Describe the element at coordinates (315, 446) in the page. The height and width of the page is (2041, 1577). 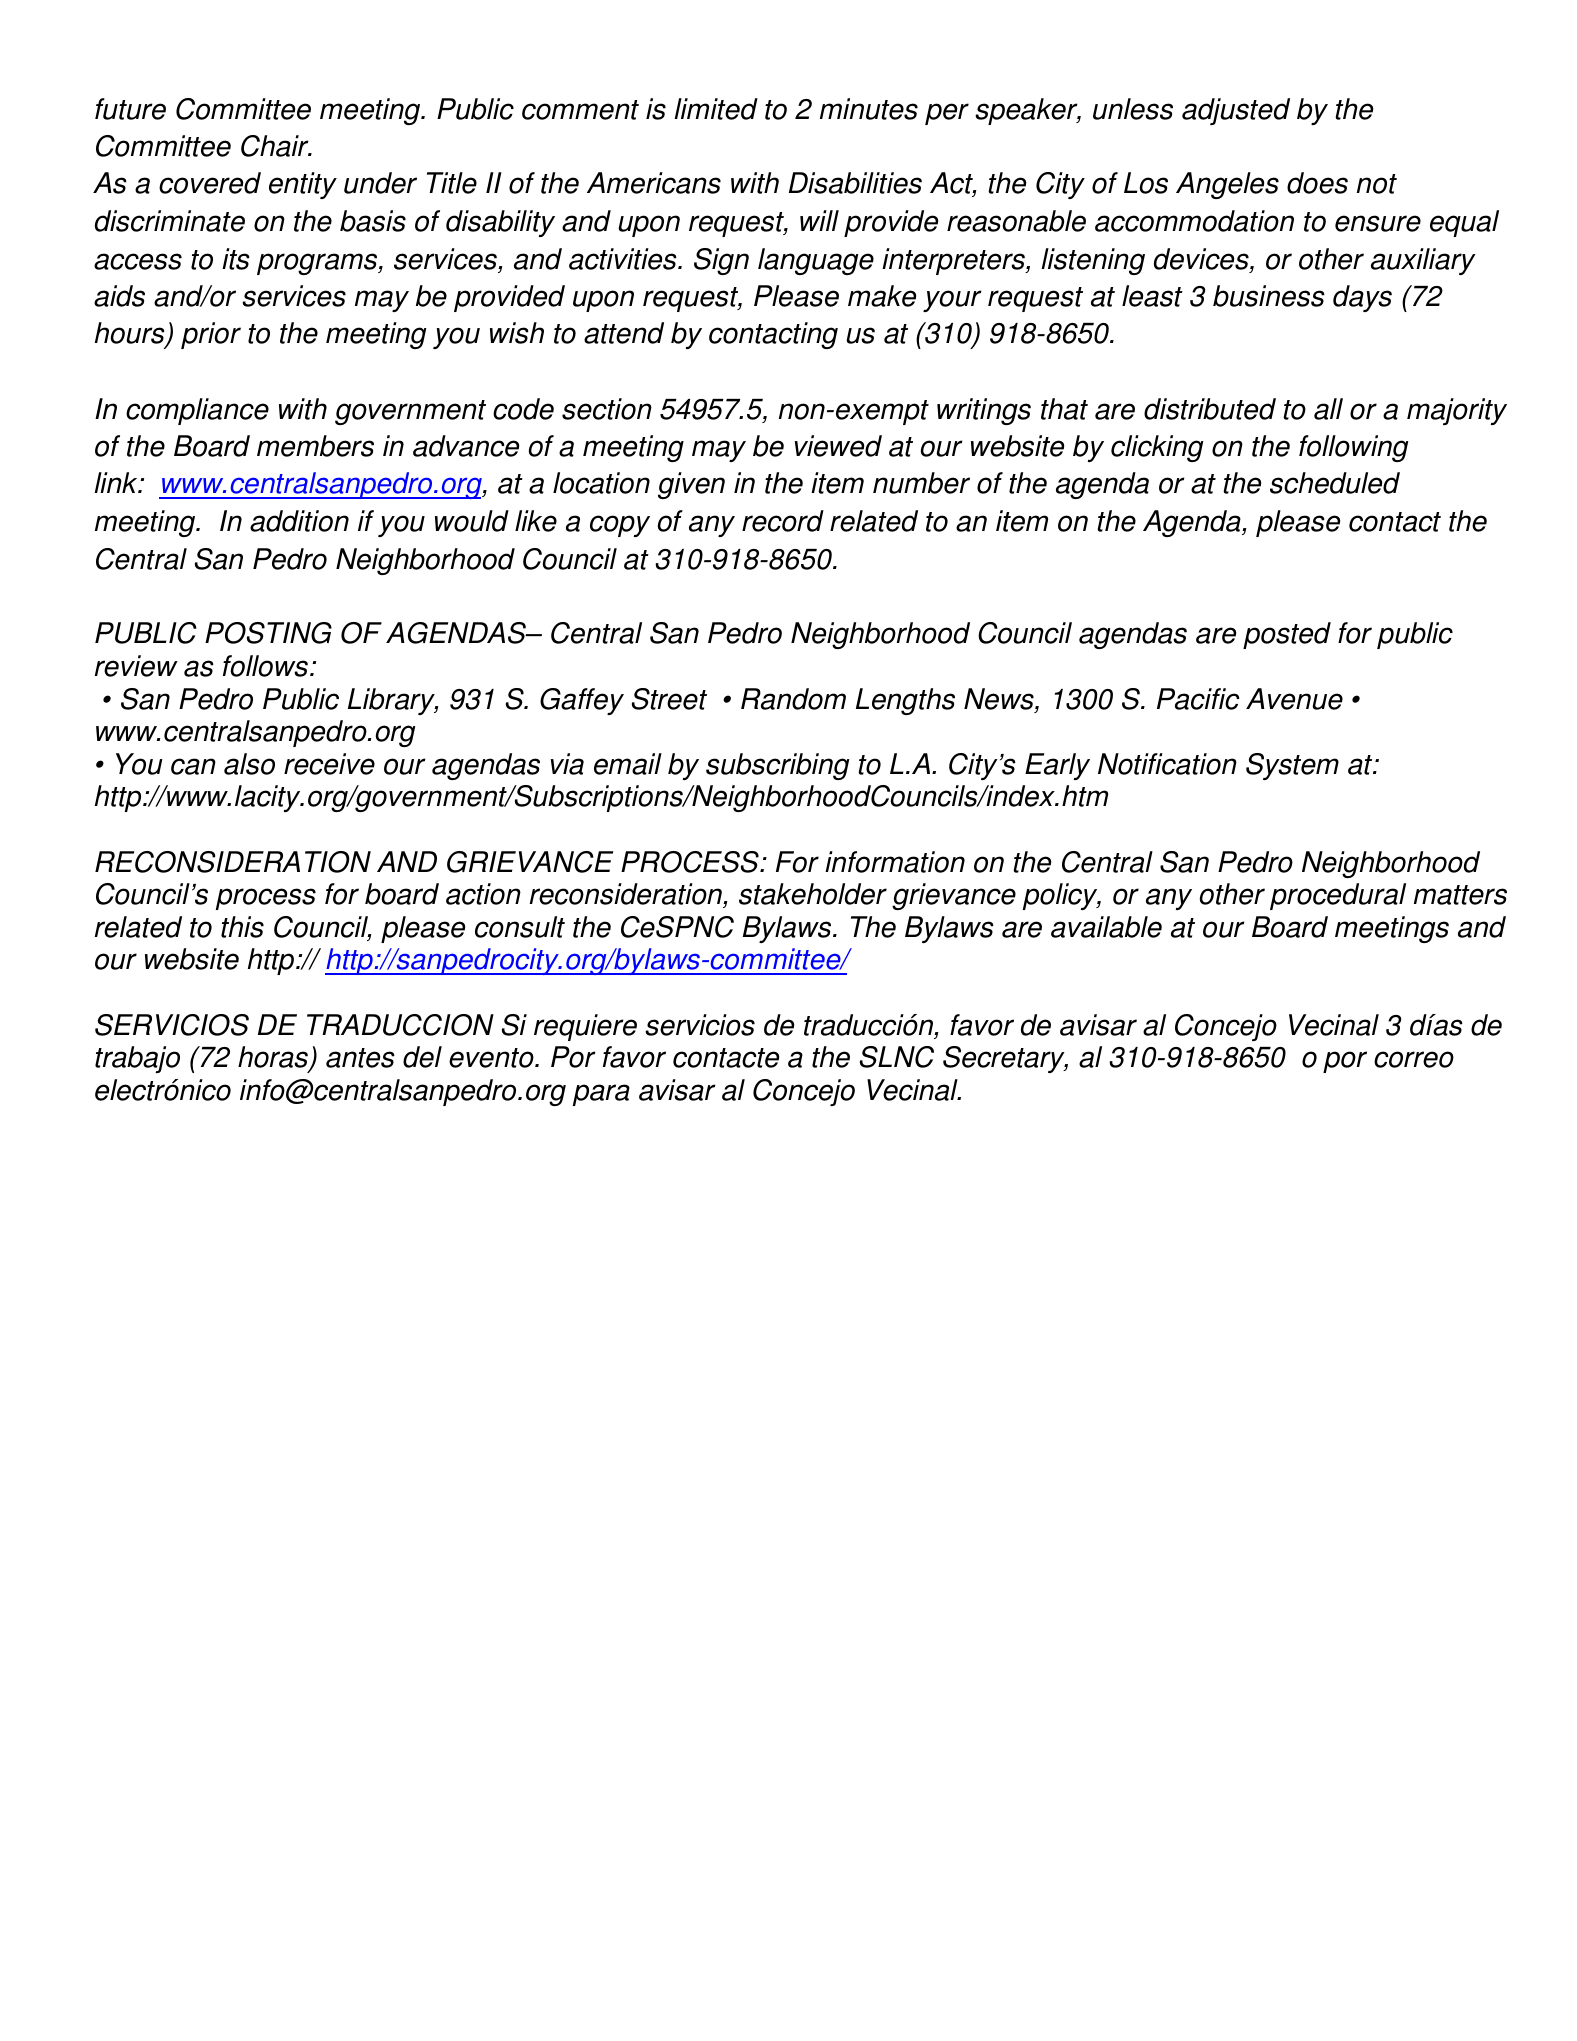
I see `members` at that location.
